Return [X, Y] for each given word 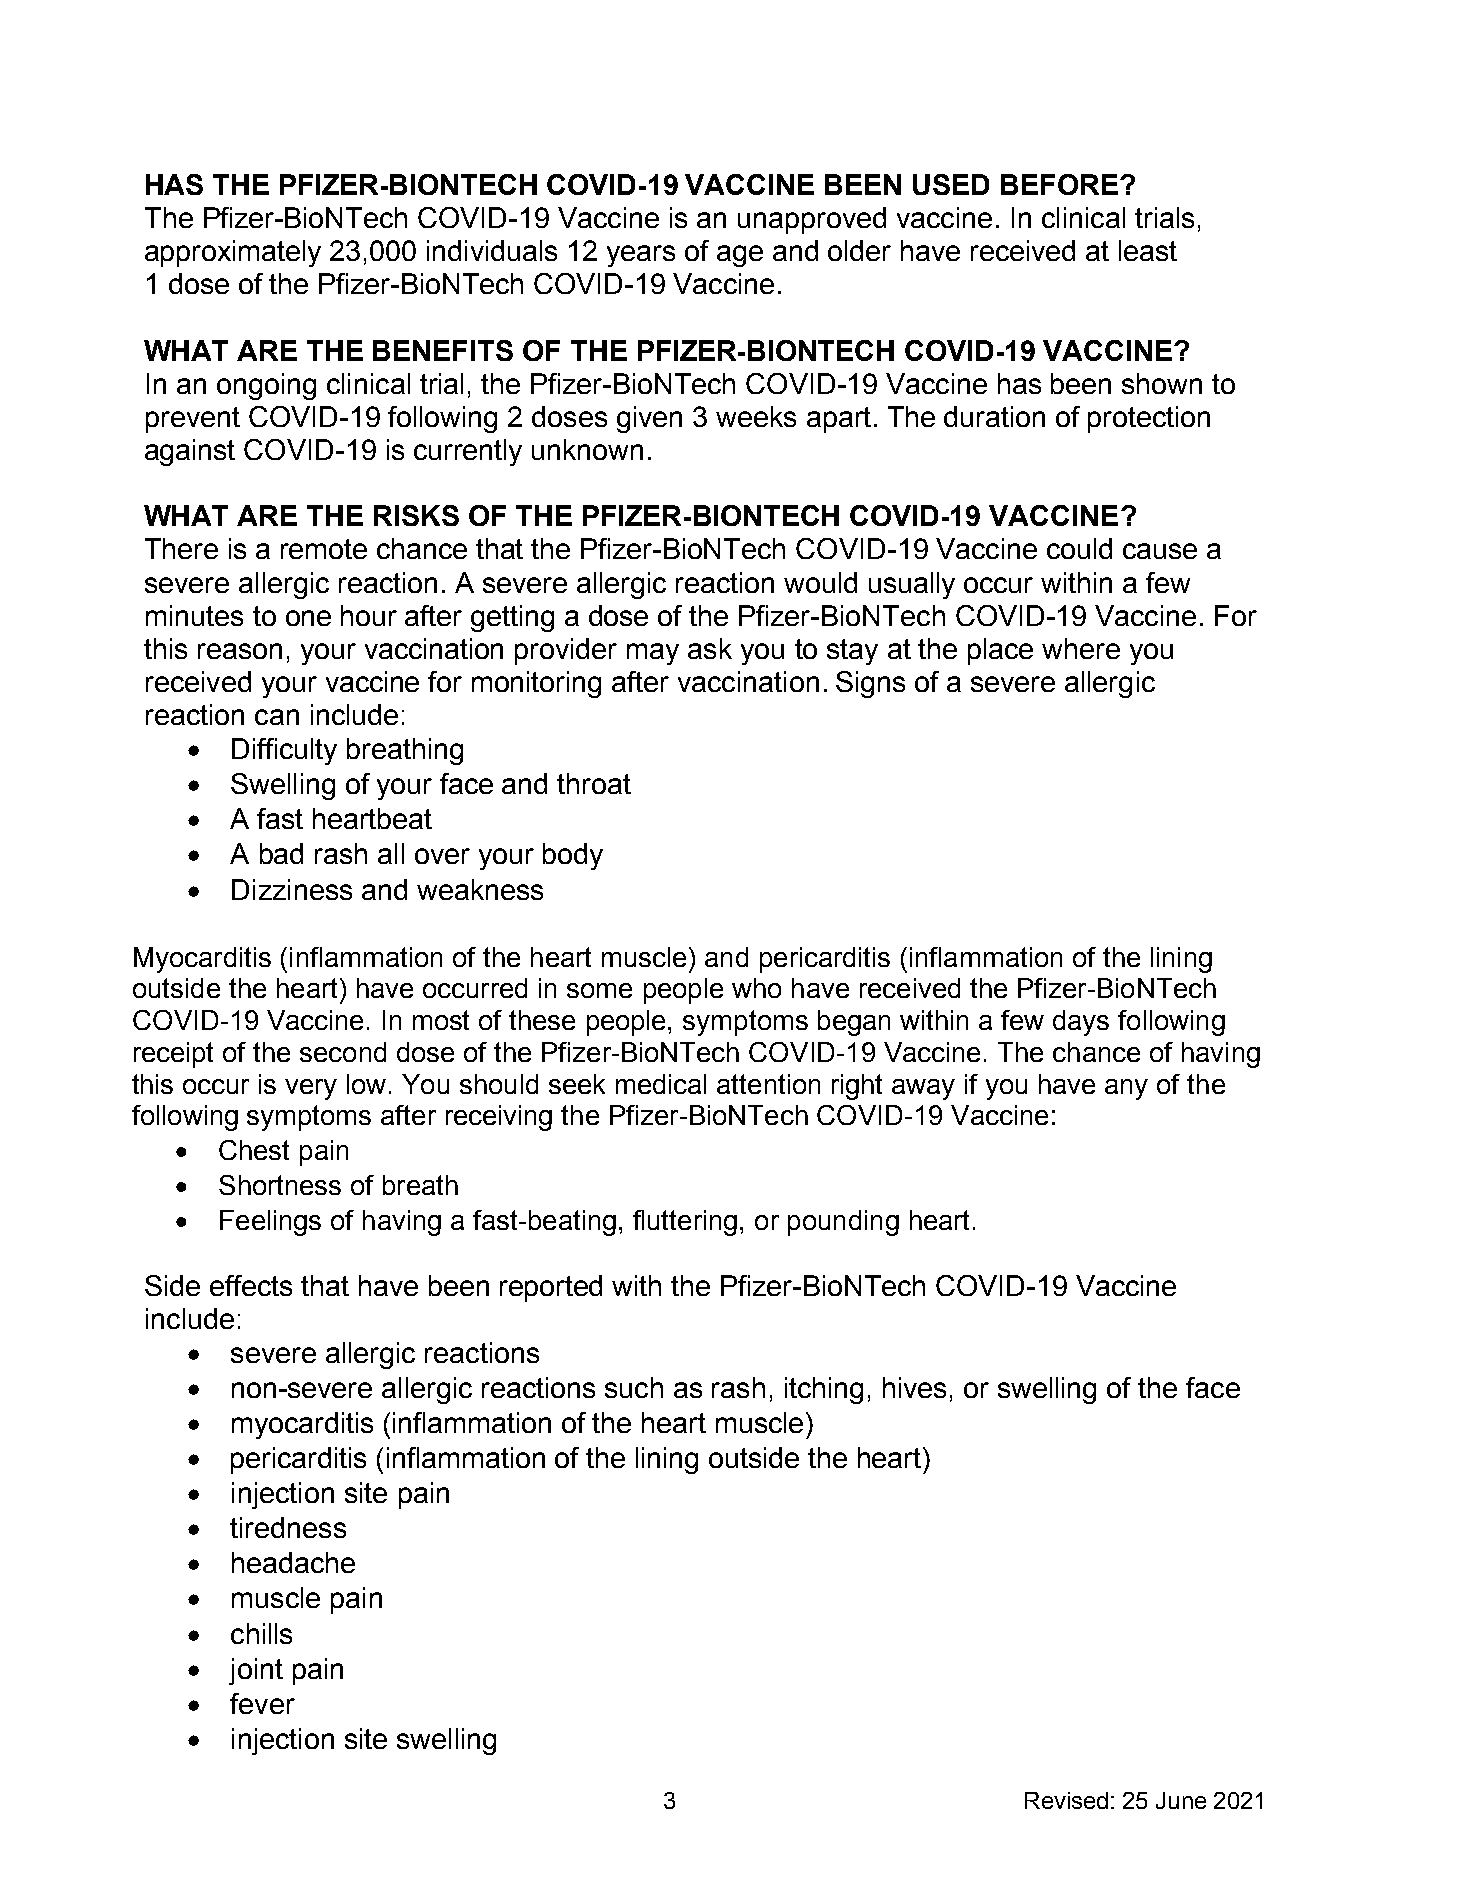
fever [262, 1703]
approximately [233, 253]
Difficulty [284, 751]
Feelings [270, 1223]
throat [594, 783]
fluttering [685, 1223]
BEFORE [1059, 184]
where [1081, 648]
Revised [1066, 1800]
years [641, 256]
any [1126, 1089]
